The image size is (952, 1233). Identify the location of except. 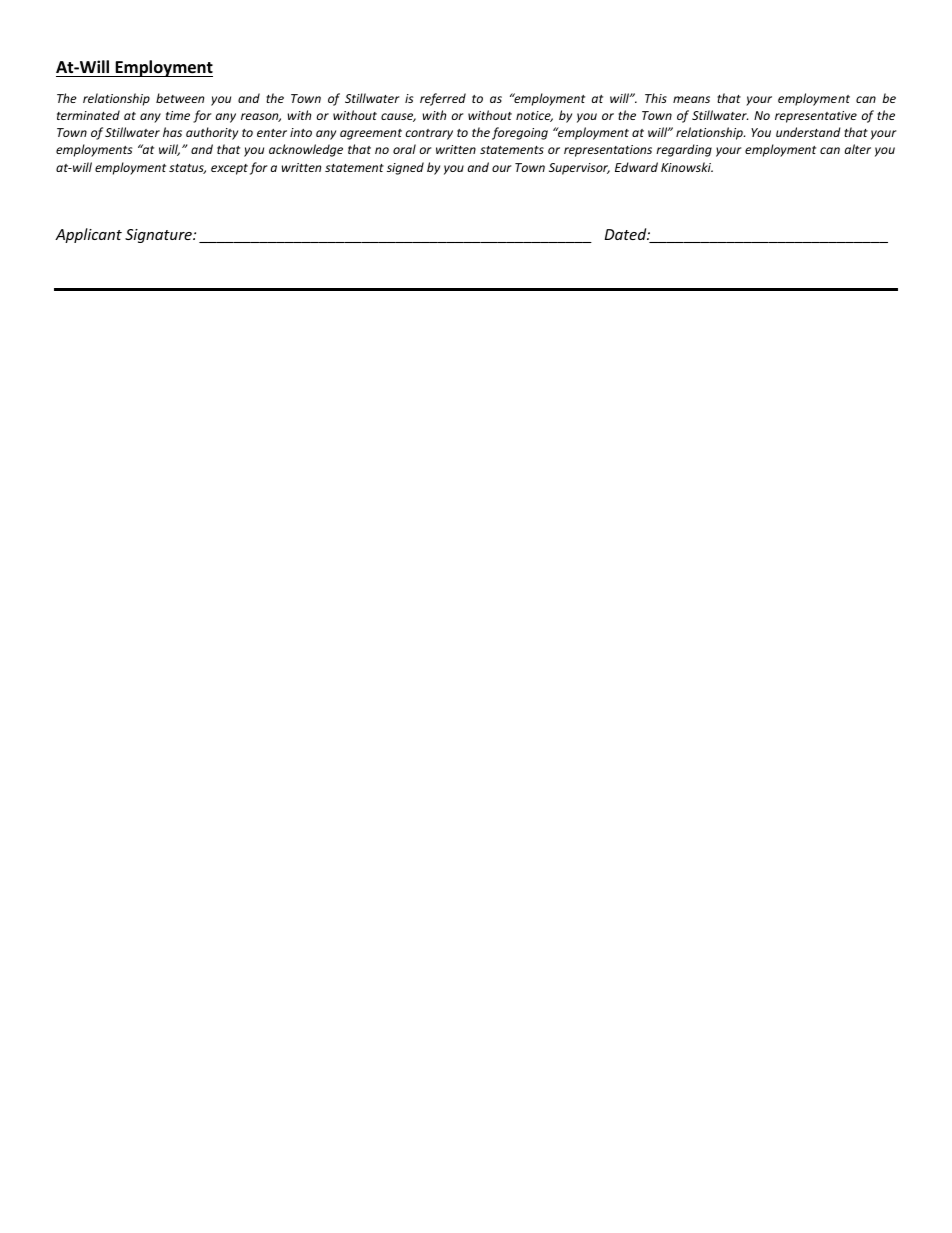
(229, 169).
